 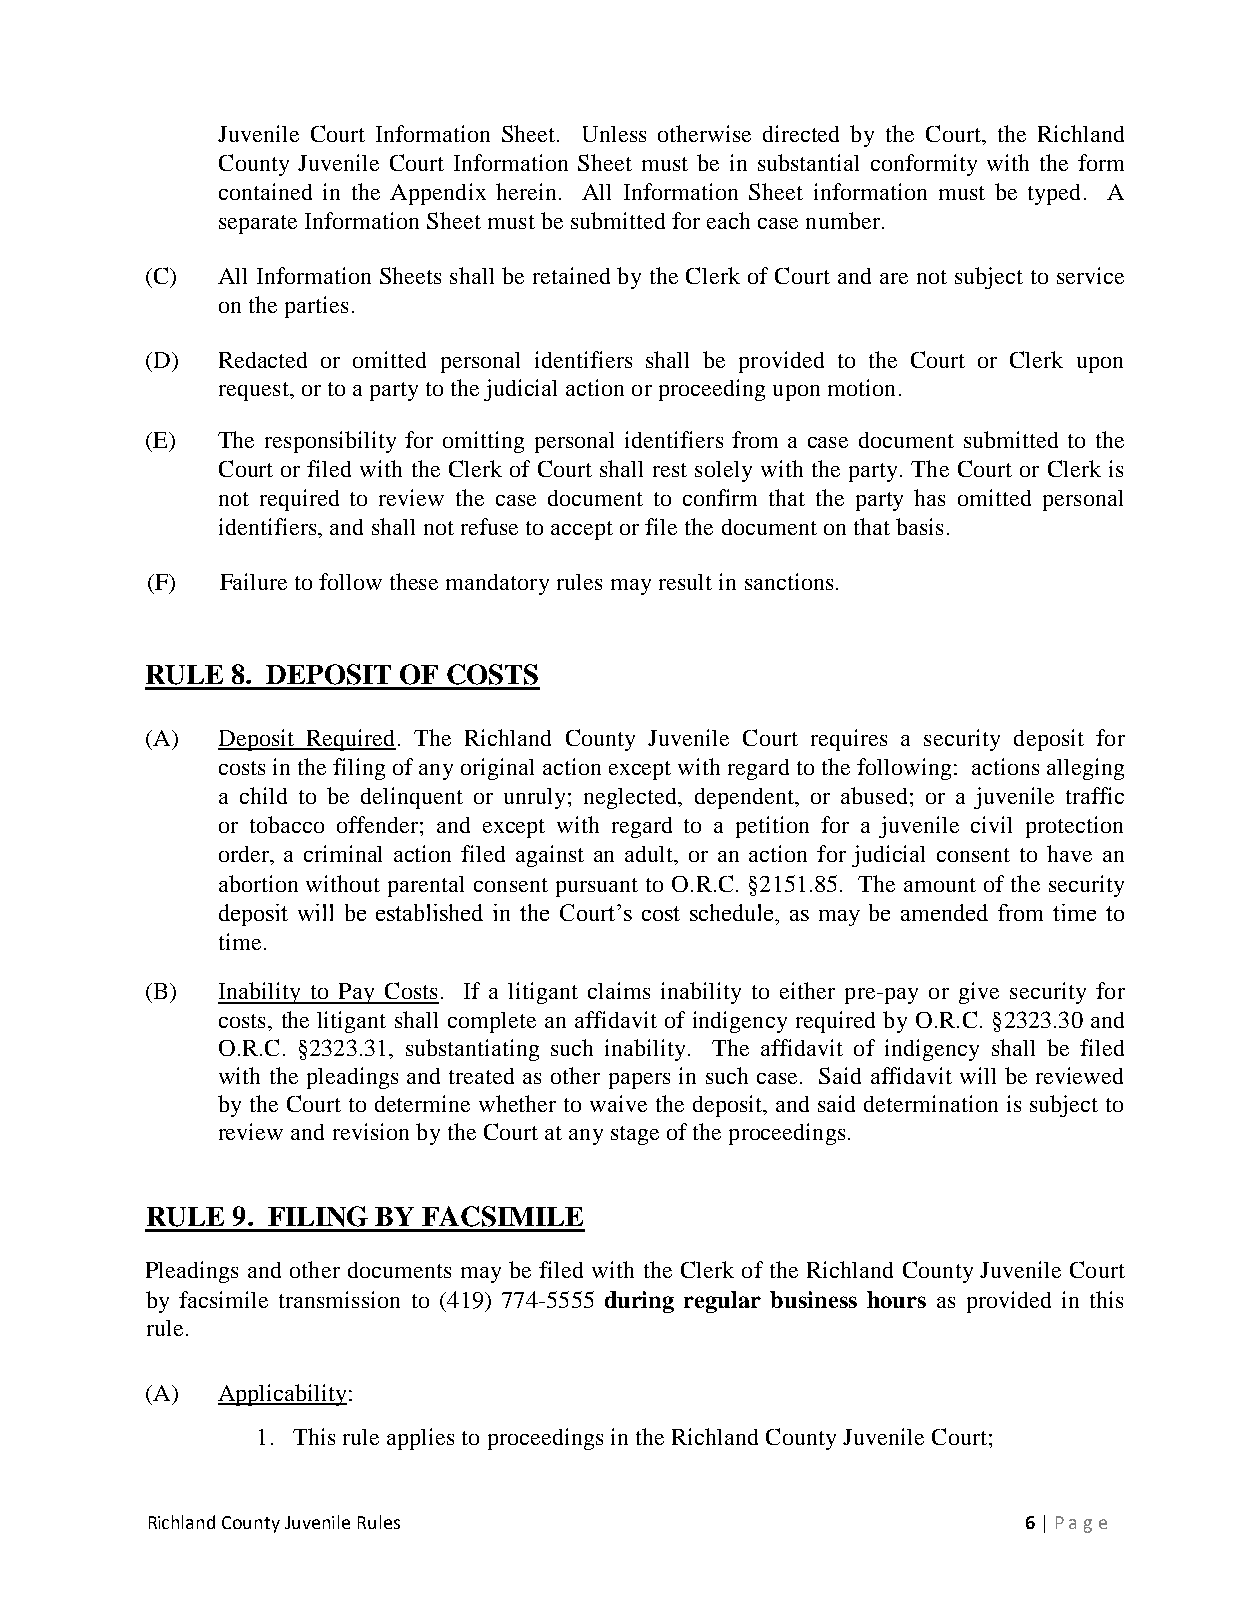 I want to click on responsibility, so click(x=330, y=442).
